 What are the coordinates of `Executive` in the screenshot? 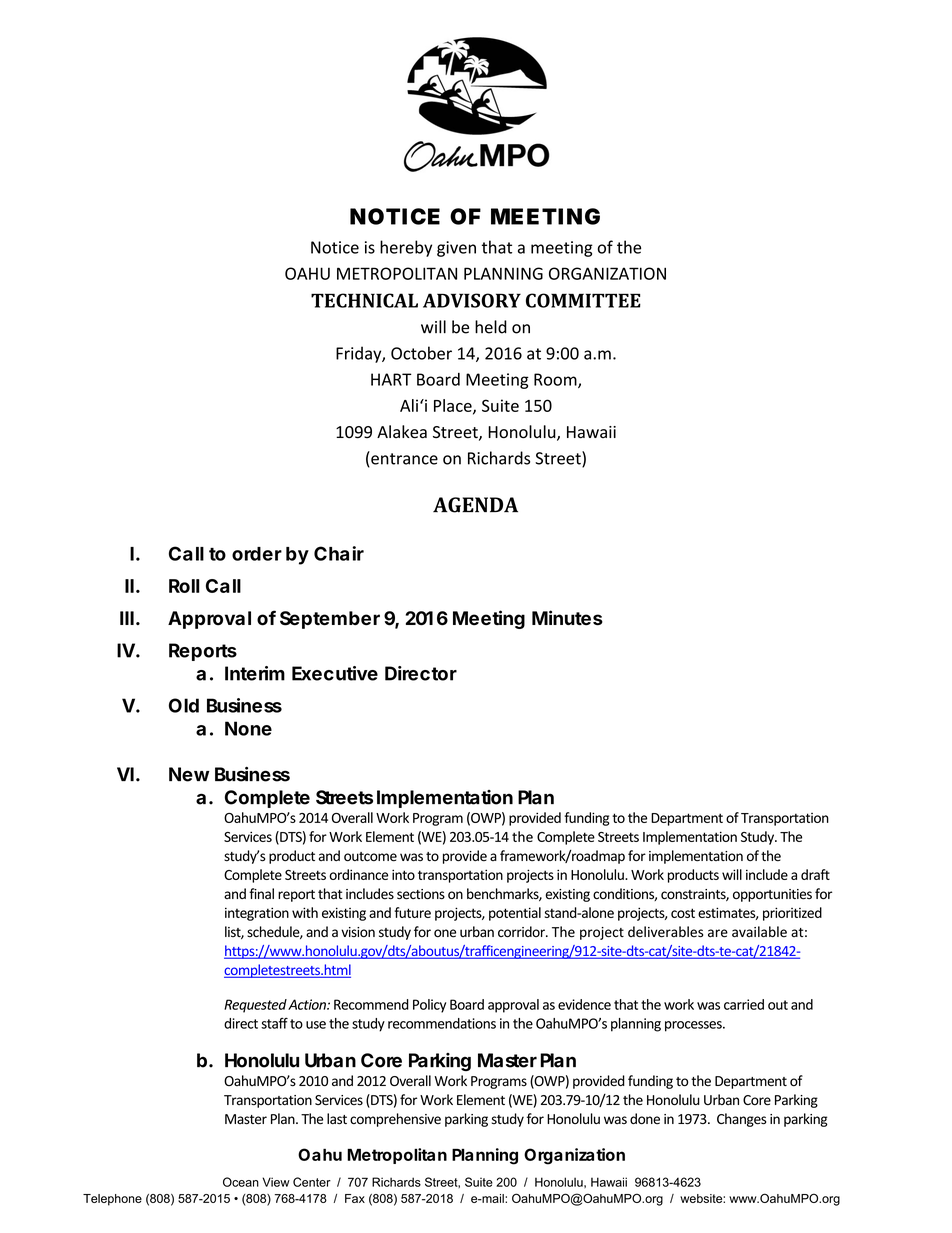 It's located at (335, 673).
